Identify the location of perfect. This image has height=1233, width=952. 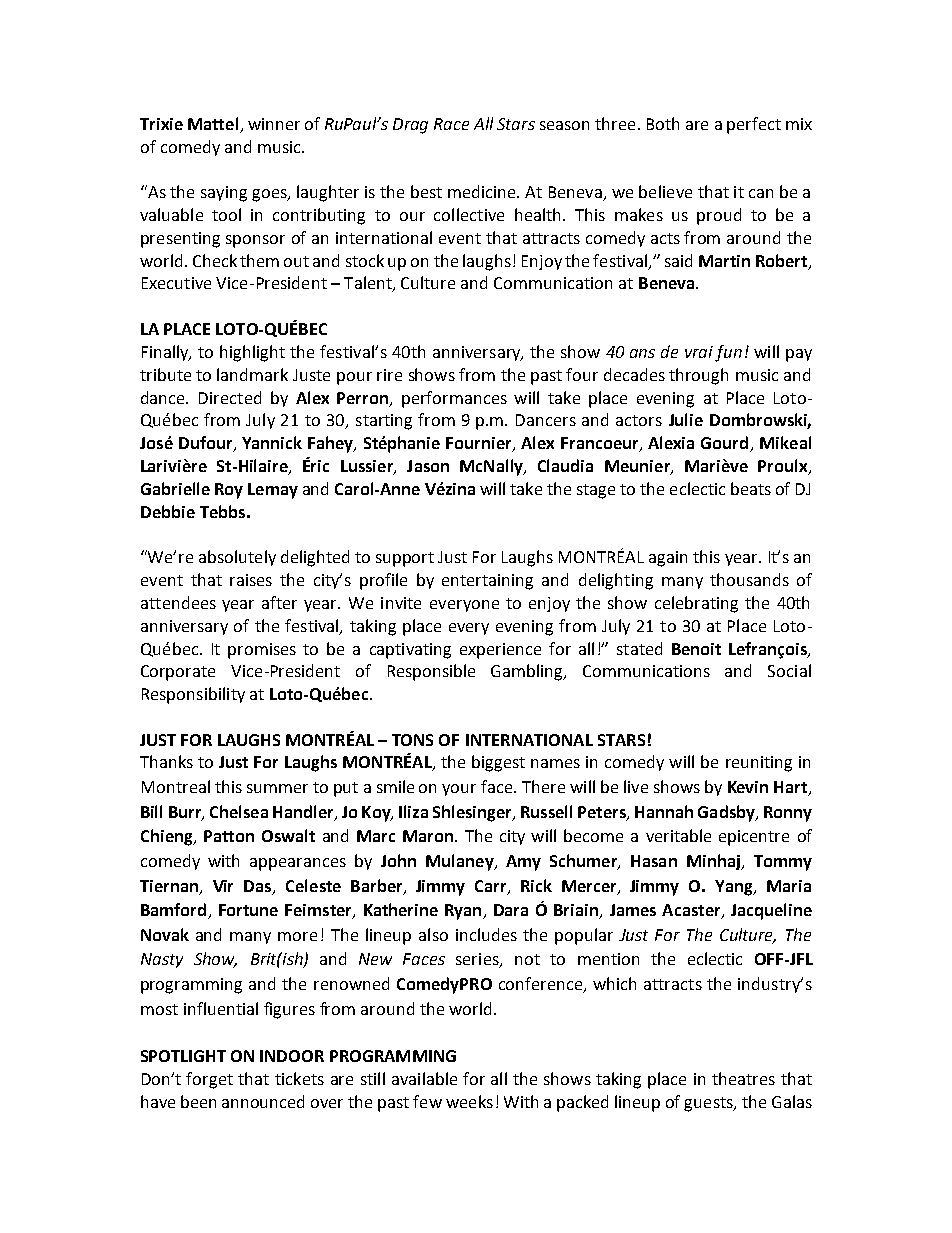
(754, 125).
